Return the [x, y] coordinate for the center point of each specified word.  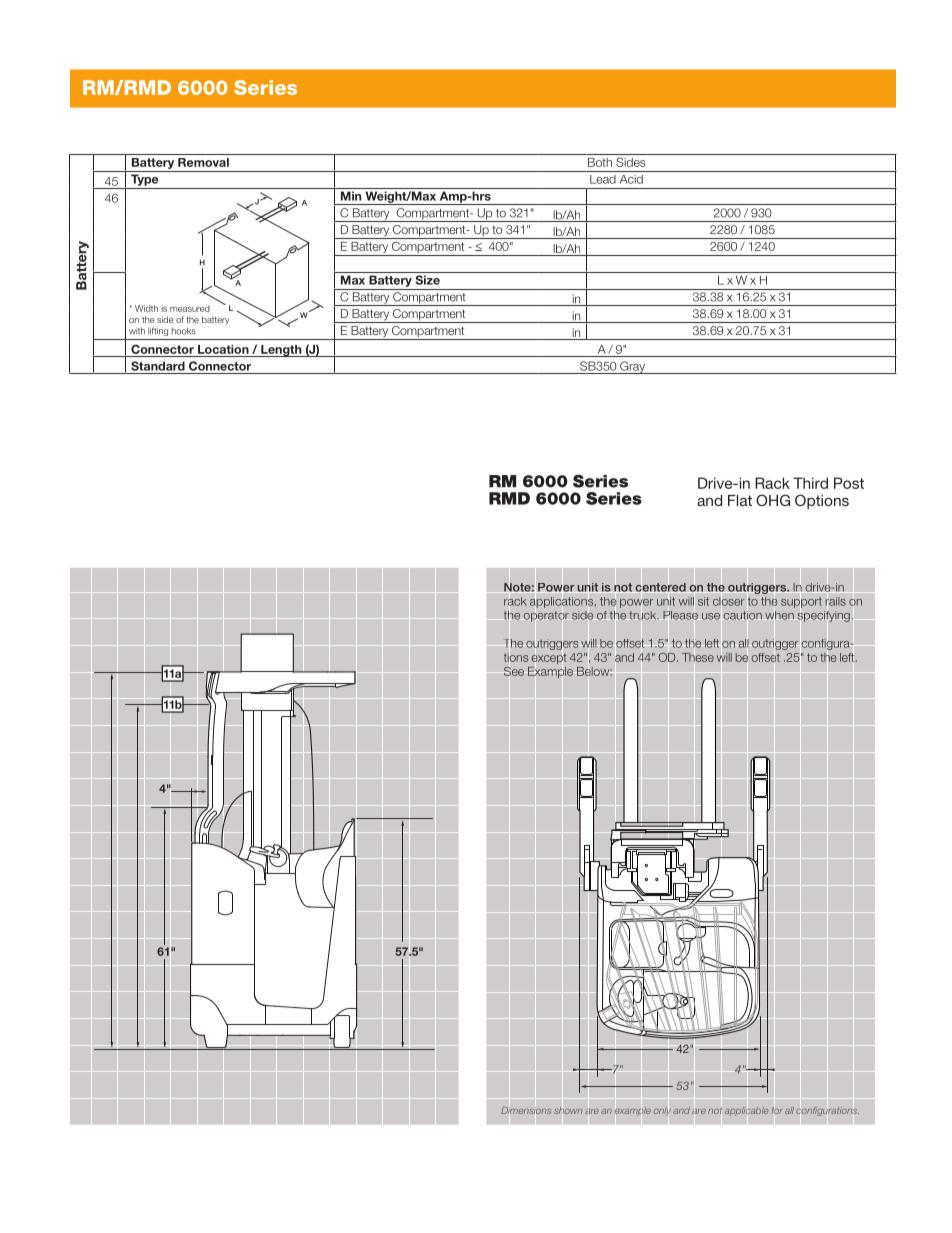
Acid [631, 179]
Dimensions [526, 1110]
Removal [203, 162]
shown [568, 1110]
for [776, 1110]
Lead [603, 179]
